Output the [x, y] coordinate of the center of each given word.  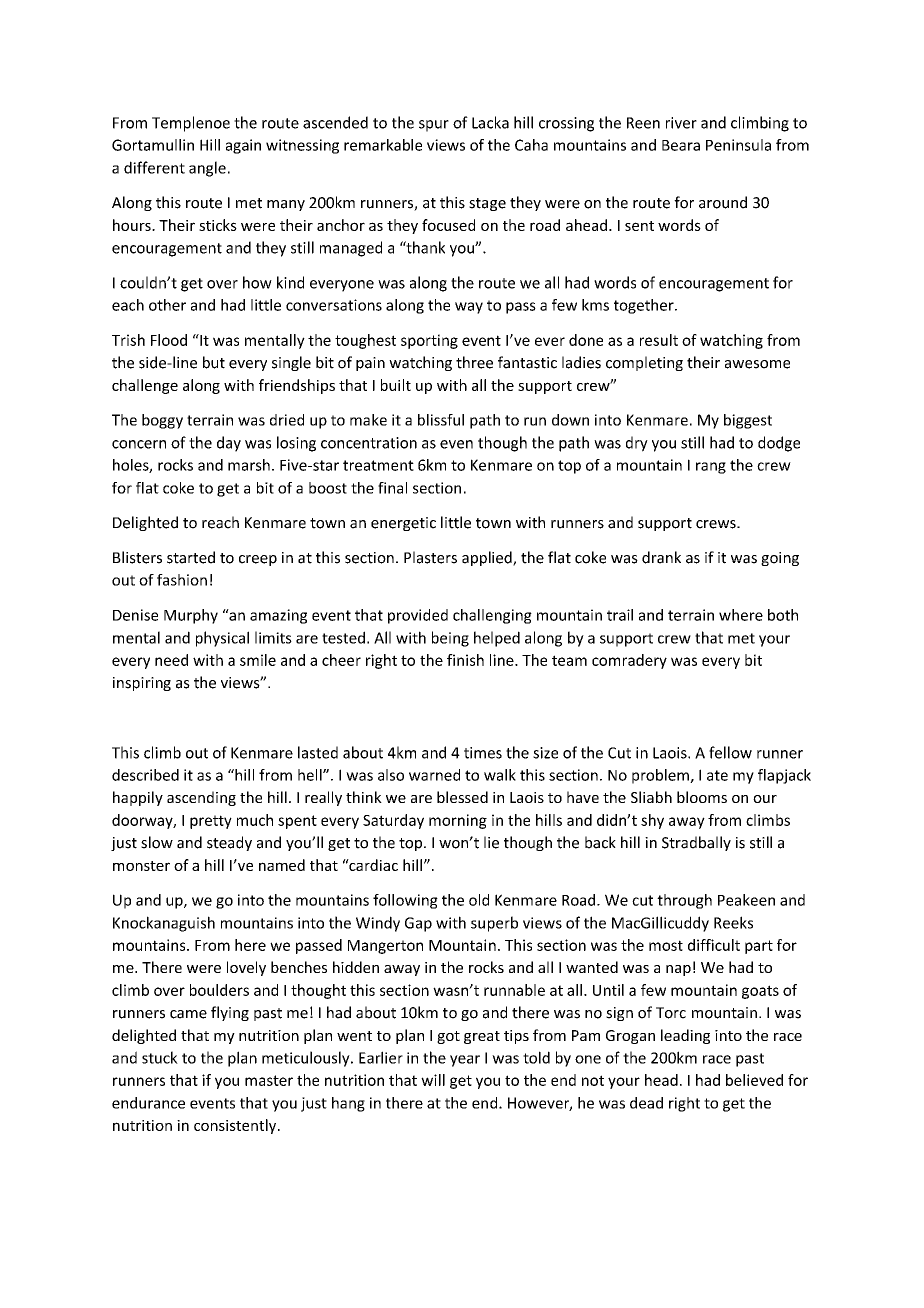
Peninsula [738, 145]
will [433, 1080]
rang [711, 468]
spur [434, 126]
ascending [201, 798]
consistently [236, 1126]
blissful [441, 420]
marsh [249, 465]
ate [717, 775]
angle [207, 169]
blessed [462, 797]
